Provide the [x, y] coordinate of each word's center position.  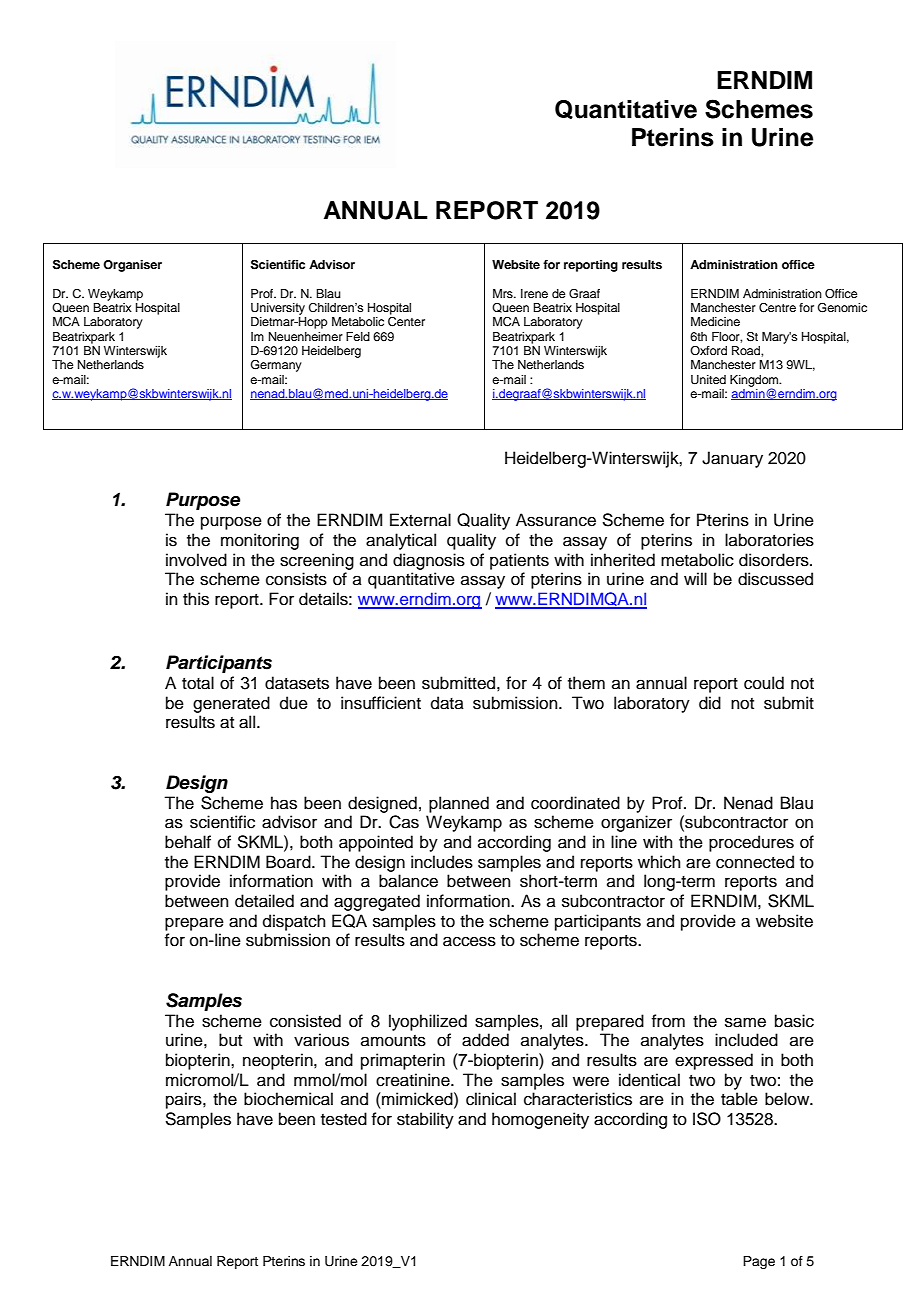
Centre [777, 308]
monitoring [260, 541]
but [230, 1040]
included [746, 1040]
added [485, 1040]
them [586, 683]
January [732, 459]
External [420, 520]
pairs [185, 1100]
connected [755, 862]
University [278, 309]
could [764, 683]
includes [442, 862]
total [198, 683]
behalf [188, 842]
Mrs [504, 293]
